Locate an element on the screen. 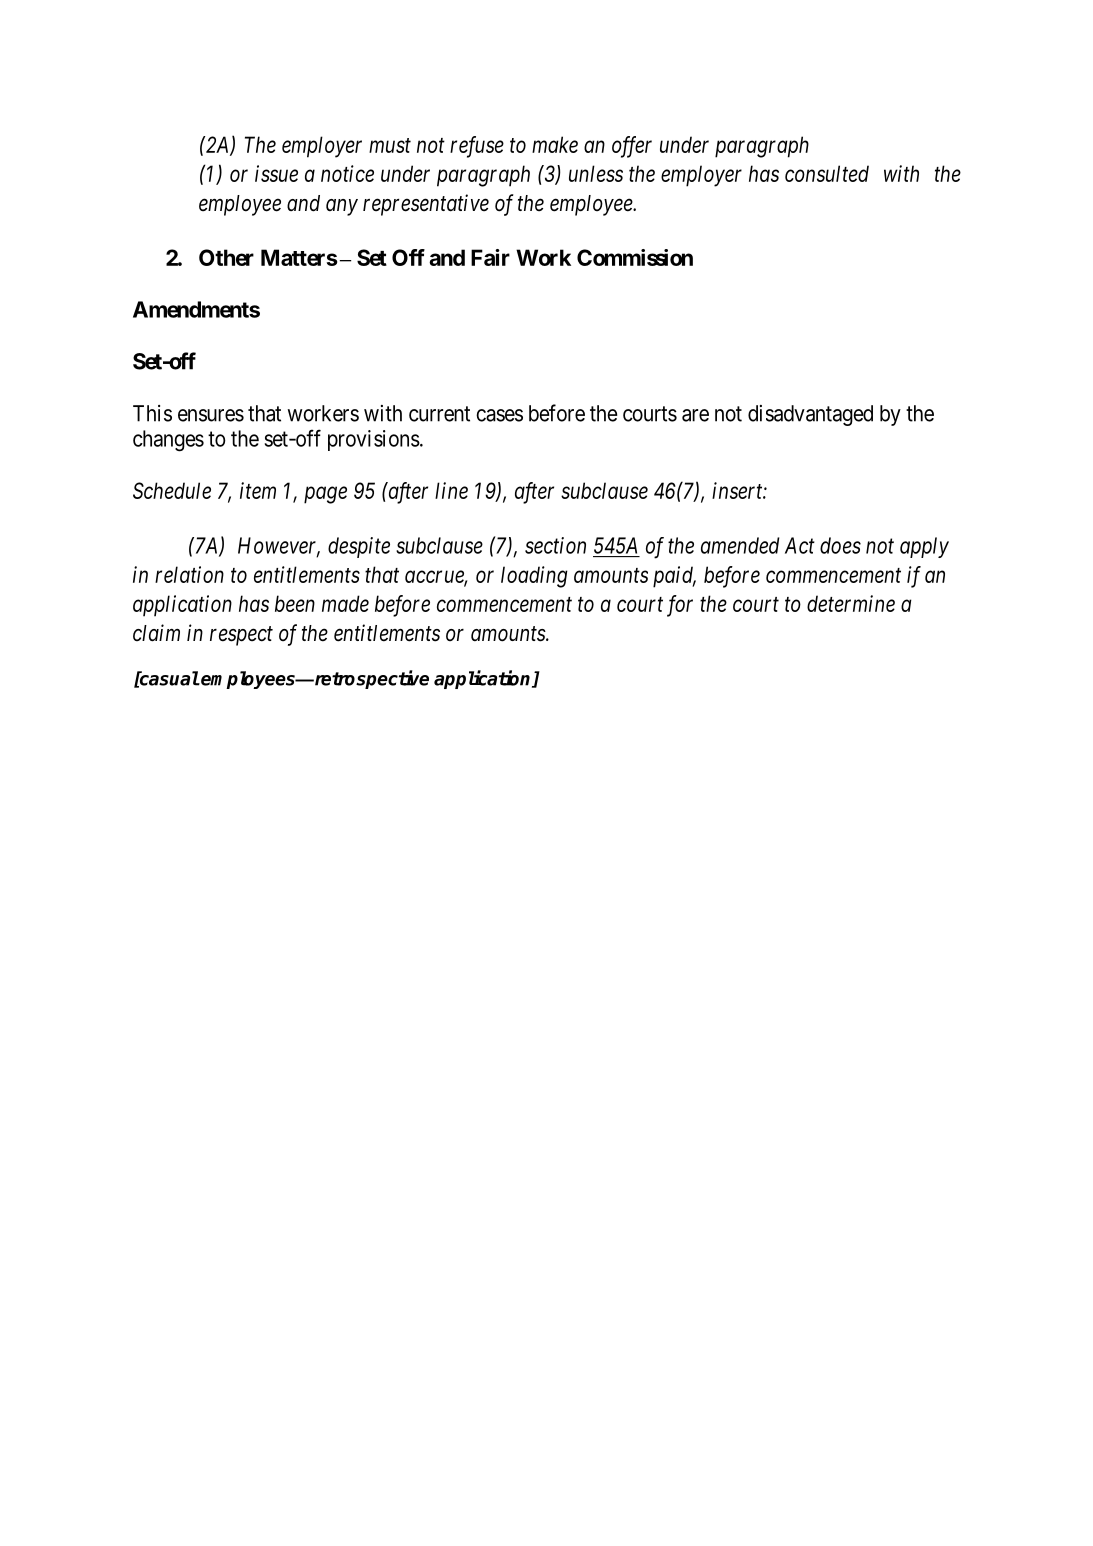  make is located at coordinates (555, 144).
